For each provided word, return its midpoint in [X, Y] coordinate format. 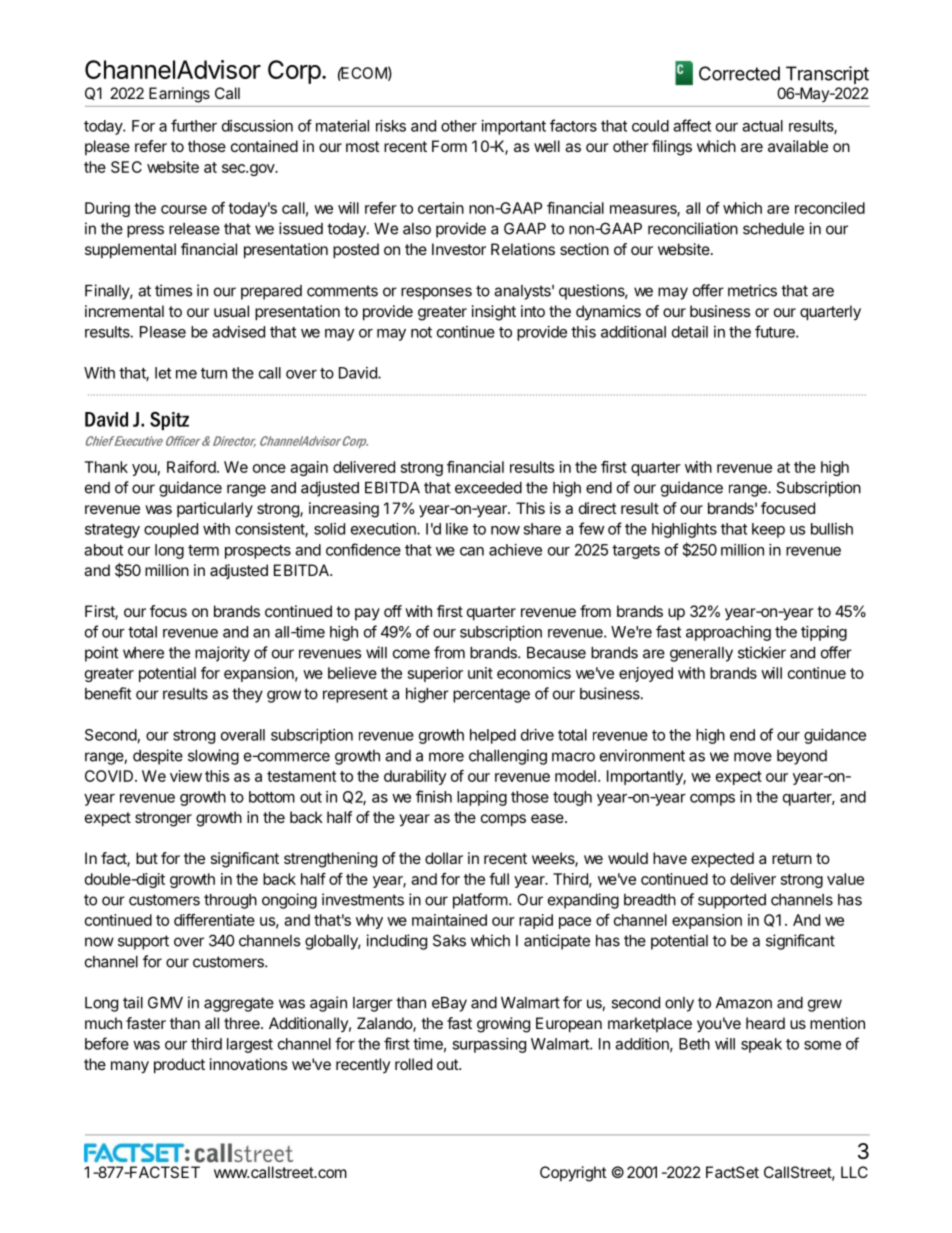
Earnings [179, 95]
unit [480, 673]
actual [762, 126]
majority [222, 654]
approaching [728, 633]
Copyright [573, 1174]
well [547, 146]
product [179, 1066]
